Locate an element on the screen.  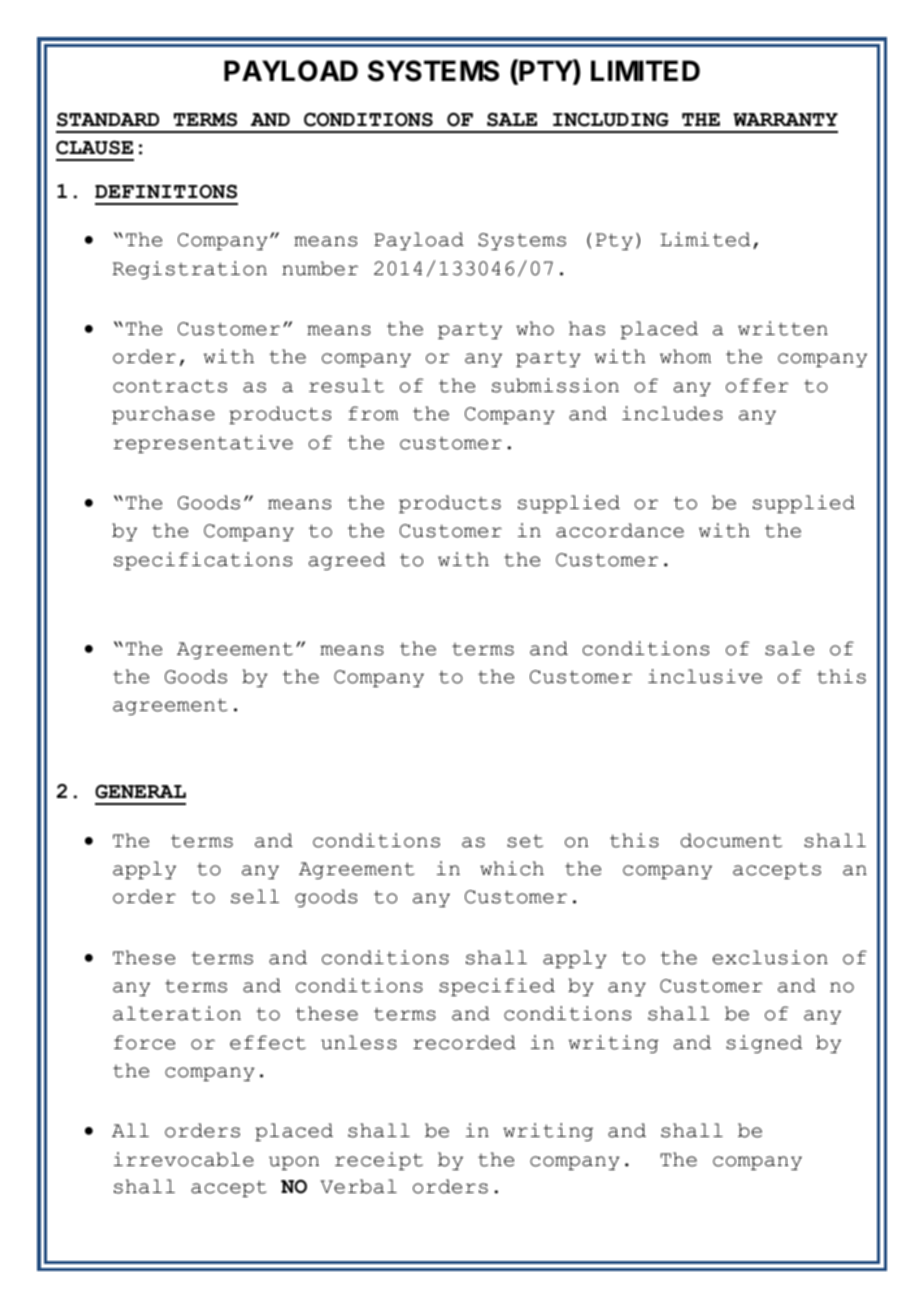
DEFINITIONS is located at coordinates (166, 191).
